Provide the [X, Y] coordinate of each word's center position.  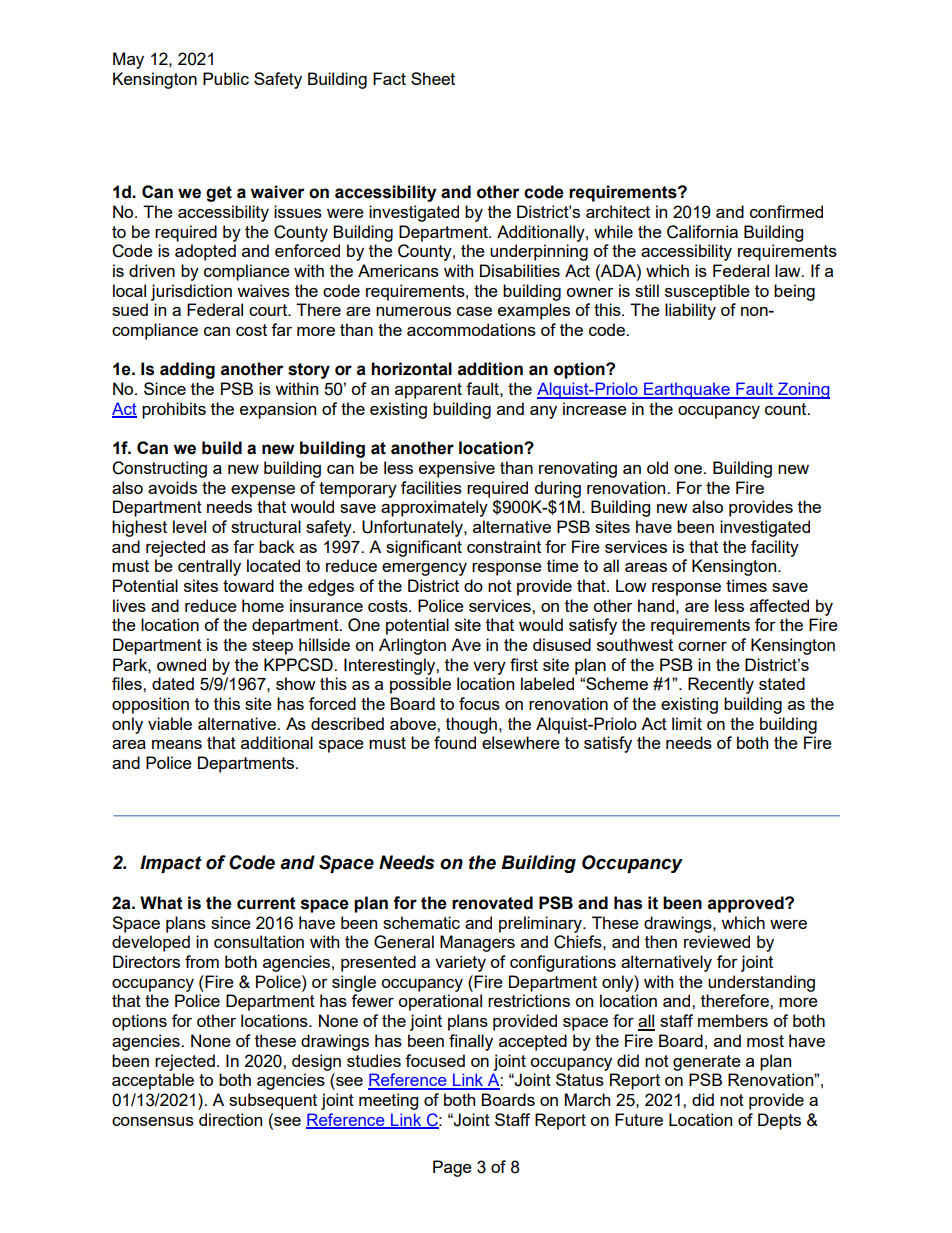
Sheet [433, 78]
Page [452, 1168]
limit [687, 723]
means [177, 744]
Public [226, 78]
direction [230, 1119]
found [455, 742]
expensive [457, 469]
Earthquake [687, 390]
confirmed [786, 211]
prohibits [174, 410]
